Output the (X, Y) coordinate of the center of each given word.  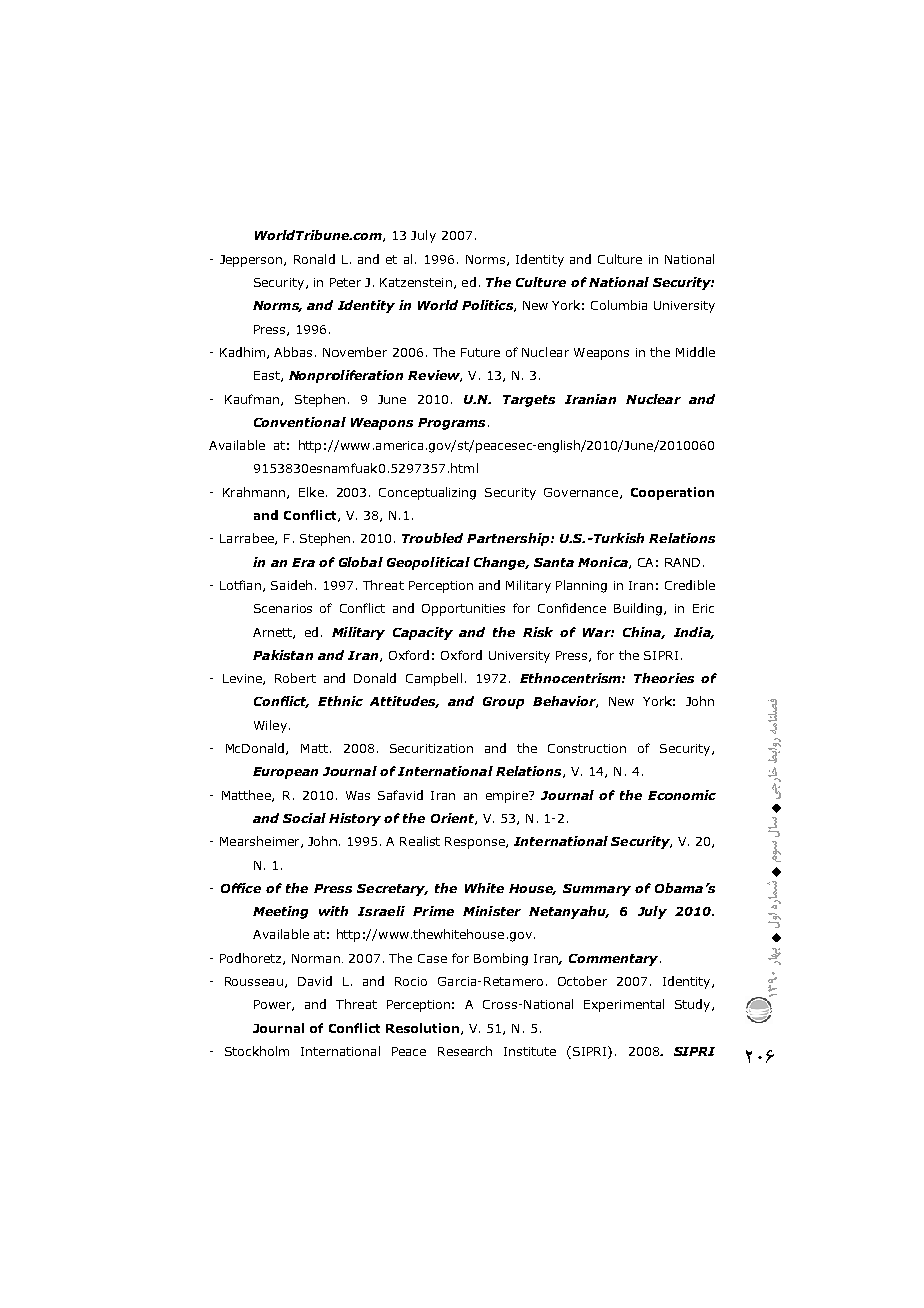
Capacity (423, 633)
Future (480, 352)
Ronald (314, 259)
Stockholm (257, 1051)
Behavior (565, 702)
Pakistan (283, 655)
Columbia (619, 305)
